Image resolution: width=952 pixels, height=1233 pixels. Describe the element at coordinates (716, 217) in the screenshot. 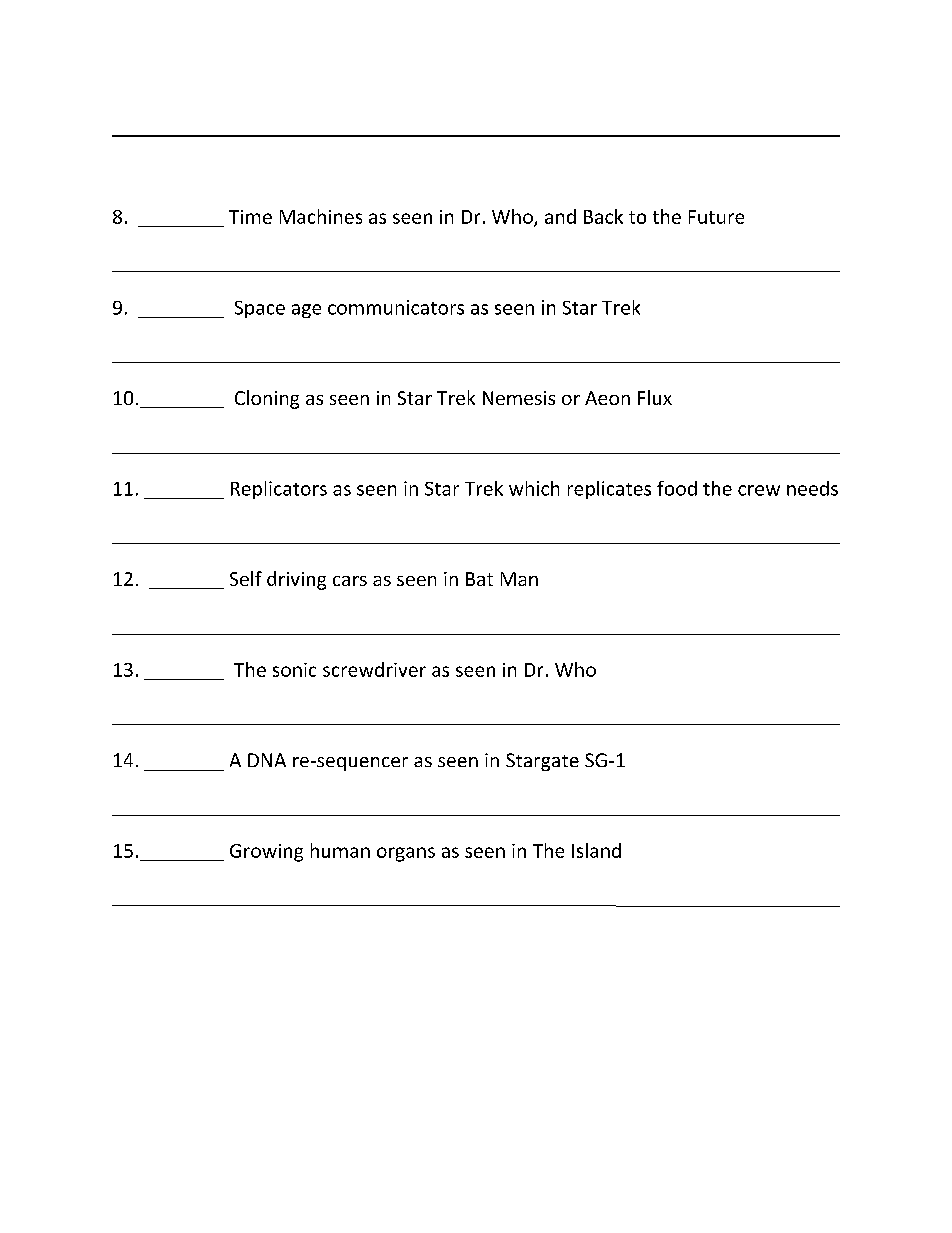

I see `Future` at that location.
